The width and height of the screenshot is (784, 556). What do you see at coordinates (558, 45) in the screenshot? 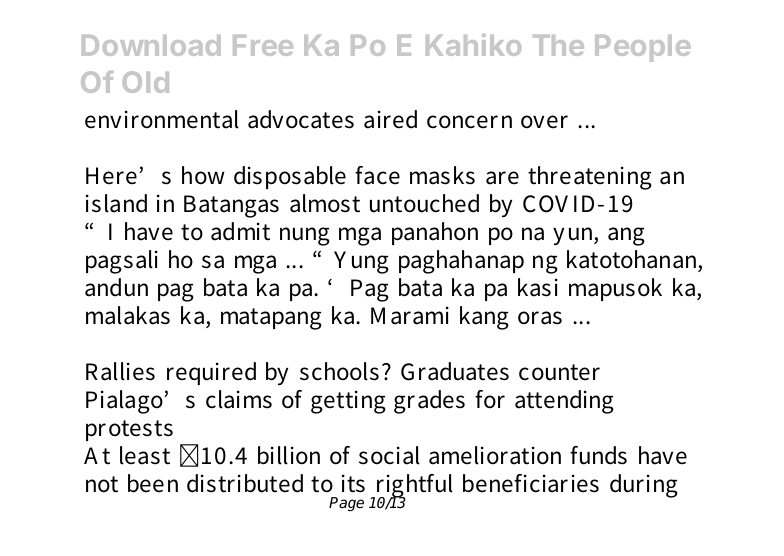
I see `The` at bounding box center [558, 45].
